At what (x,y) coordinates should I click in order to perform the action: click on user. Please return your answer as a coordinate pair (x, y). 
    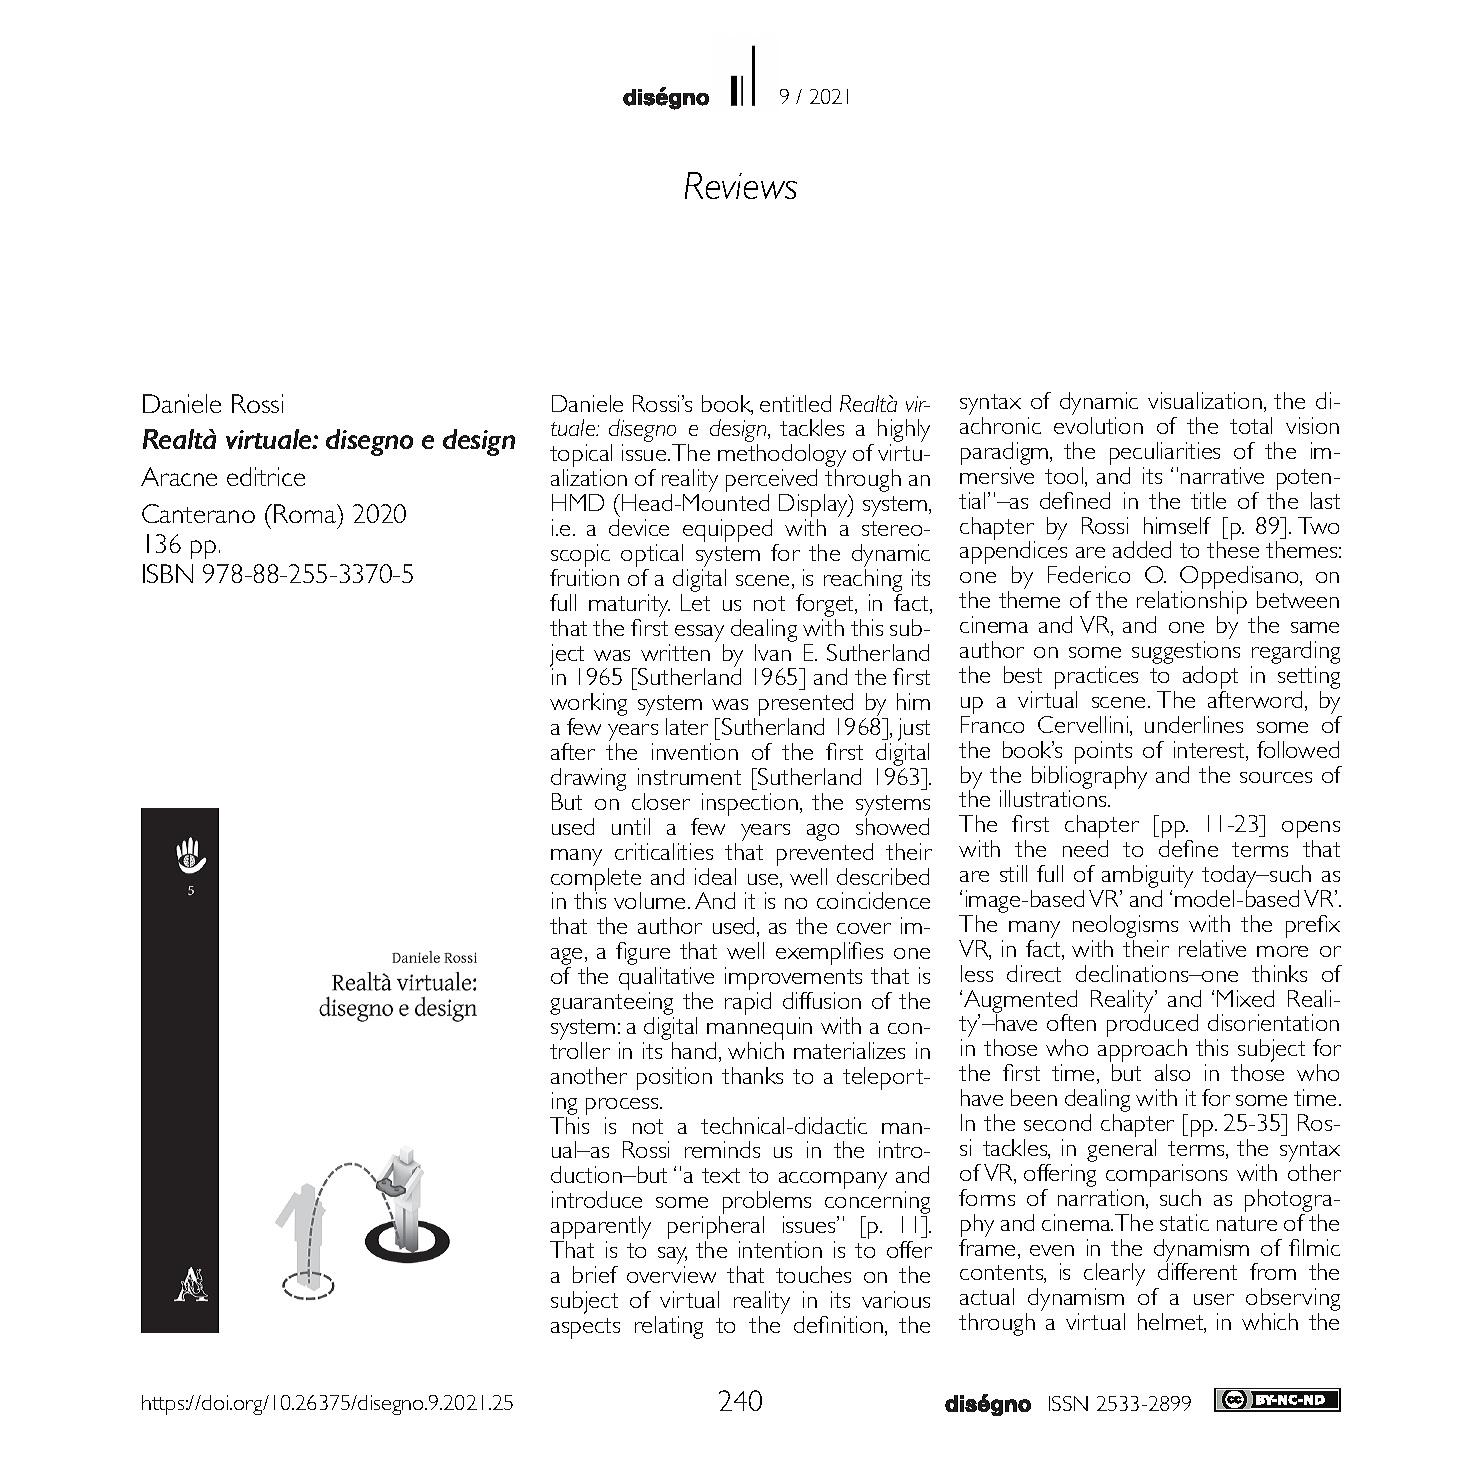
    Looking at the image, I should click on (1214, 1299).
